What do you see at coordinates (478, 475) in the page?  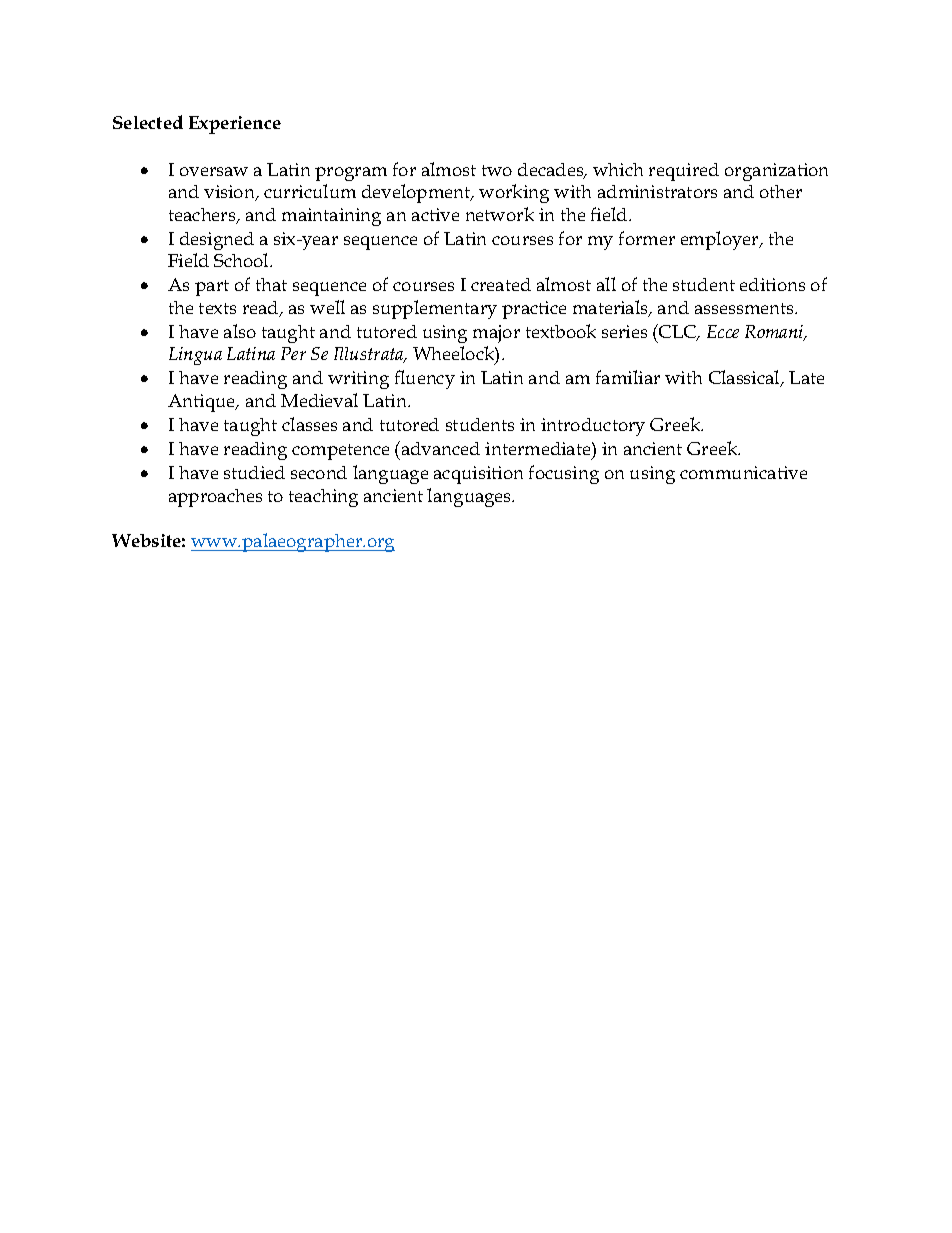 I see `acquisition` at bounding box center [478, 475].
